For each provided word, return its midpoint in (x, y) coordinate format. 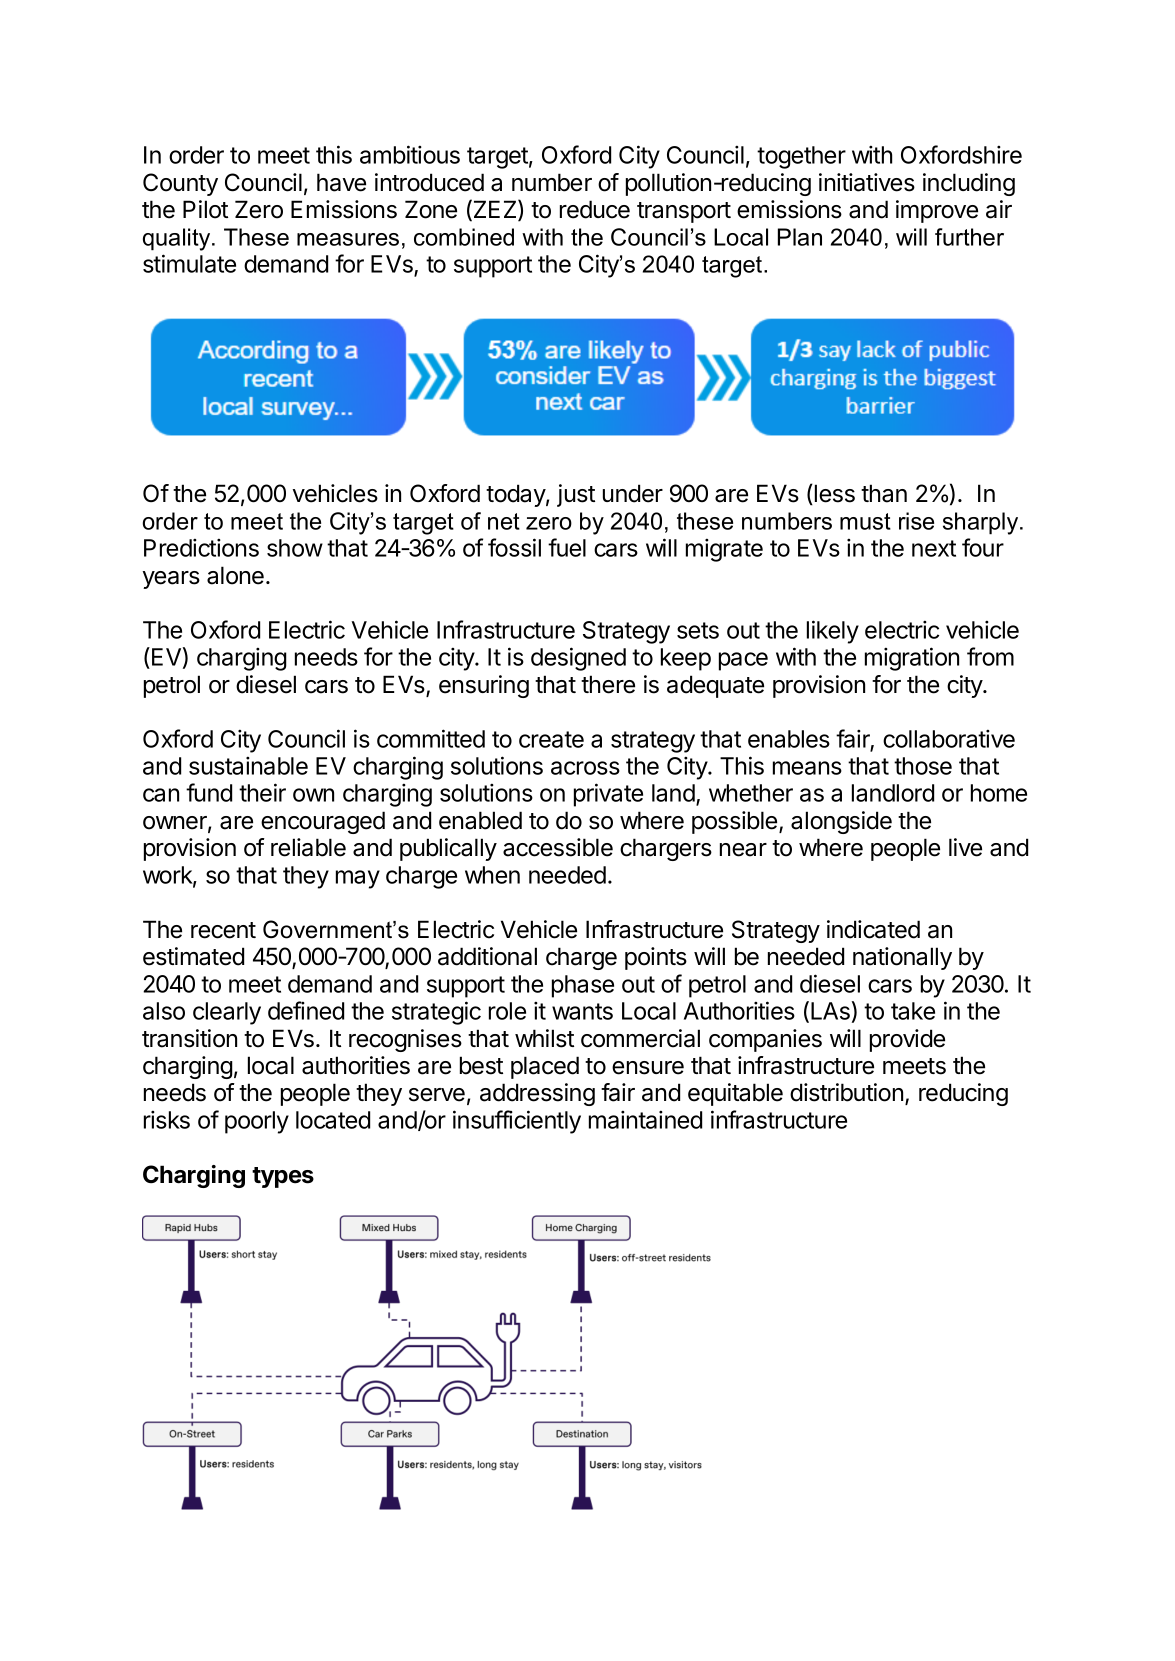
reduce (595, 209)
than (884, 493)
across (585, 768)
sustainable (248, 766)
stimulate (189, 263)
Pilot (205, 209)
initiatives (867, 182)
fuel (567, 547)
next (934, 548)
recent (223, 930)
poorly (257, 1122)
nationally (902, 958)
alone (235, 575)
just (576, 495)
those (923, 766)
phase (583, 986)
